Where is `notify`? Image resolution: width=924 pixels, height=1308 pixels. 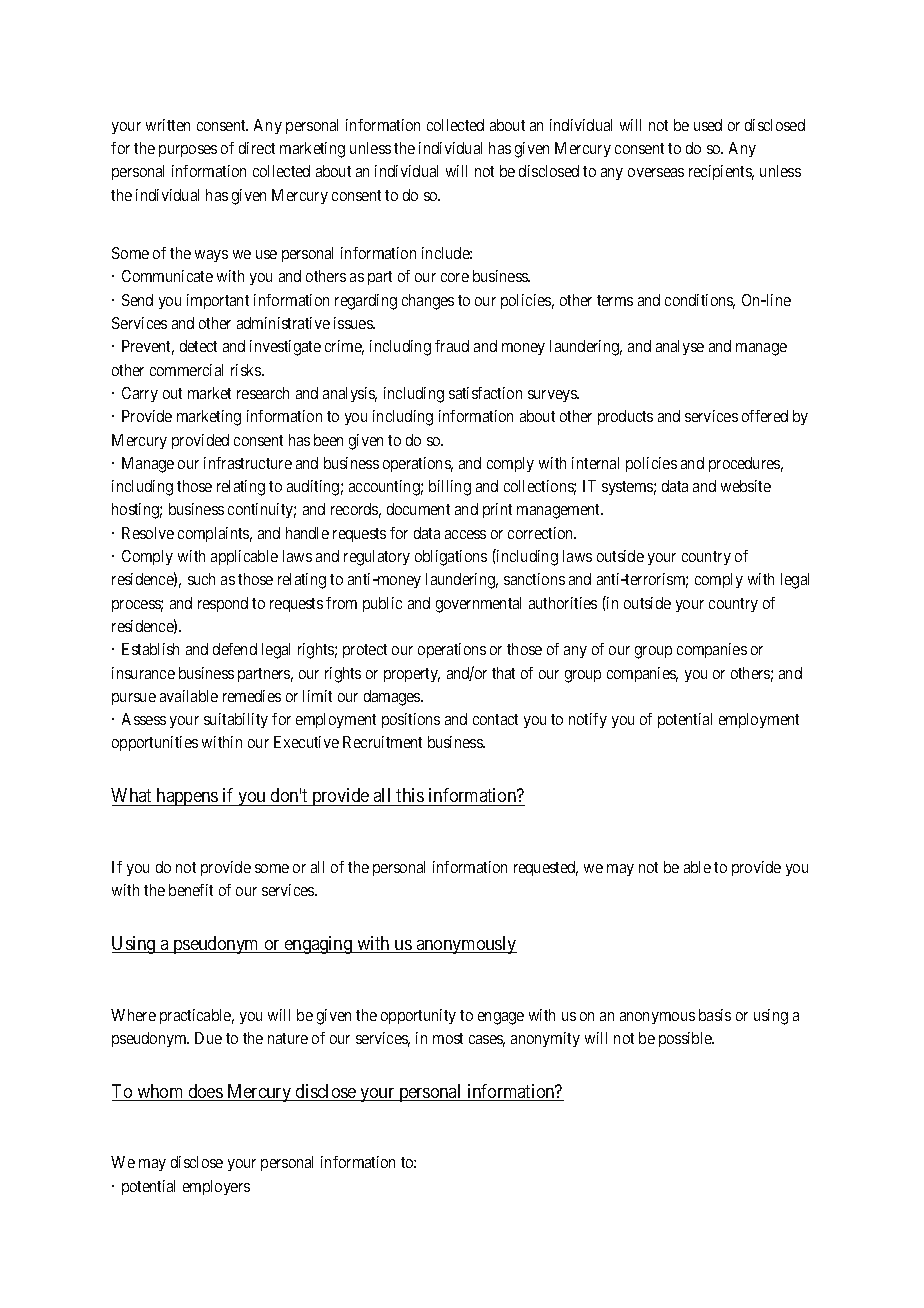 notify is located at coordinates (588, 720).
